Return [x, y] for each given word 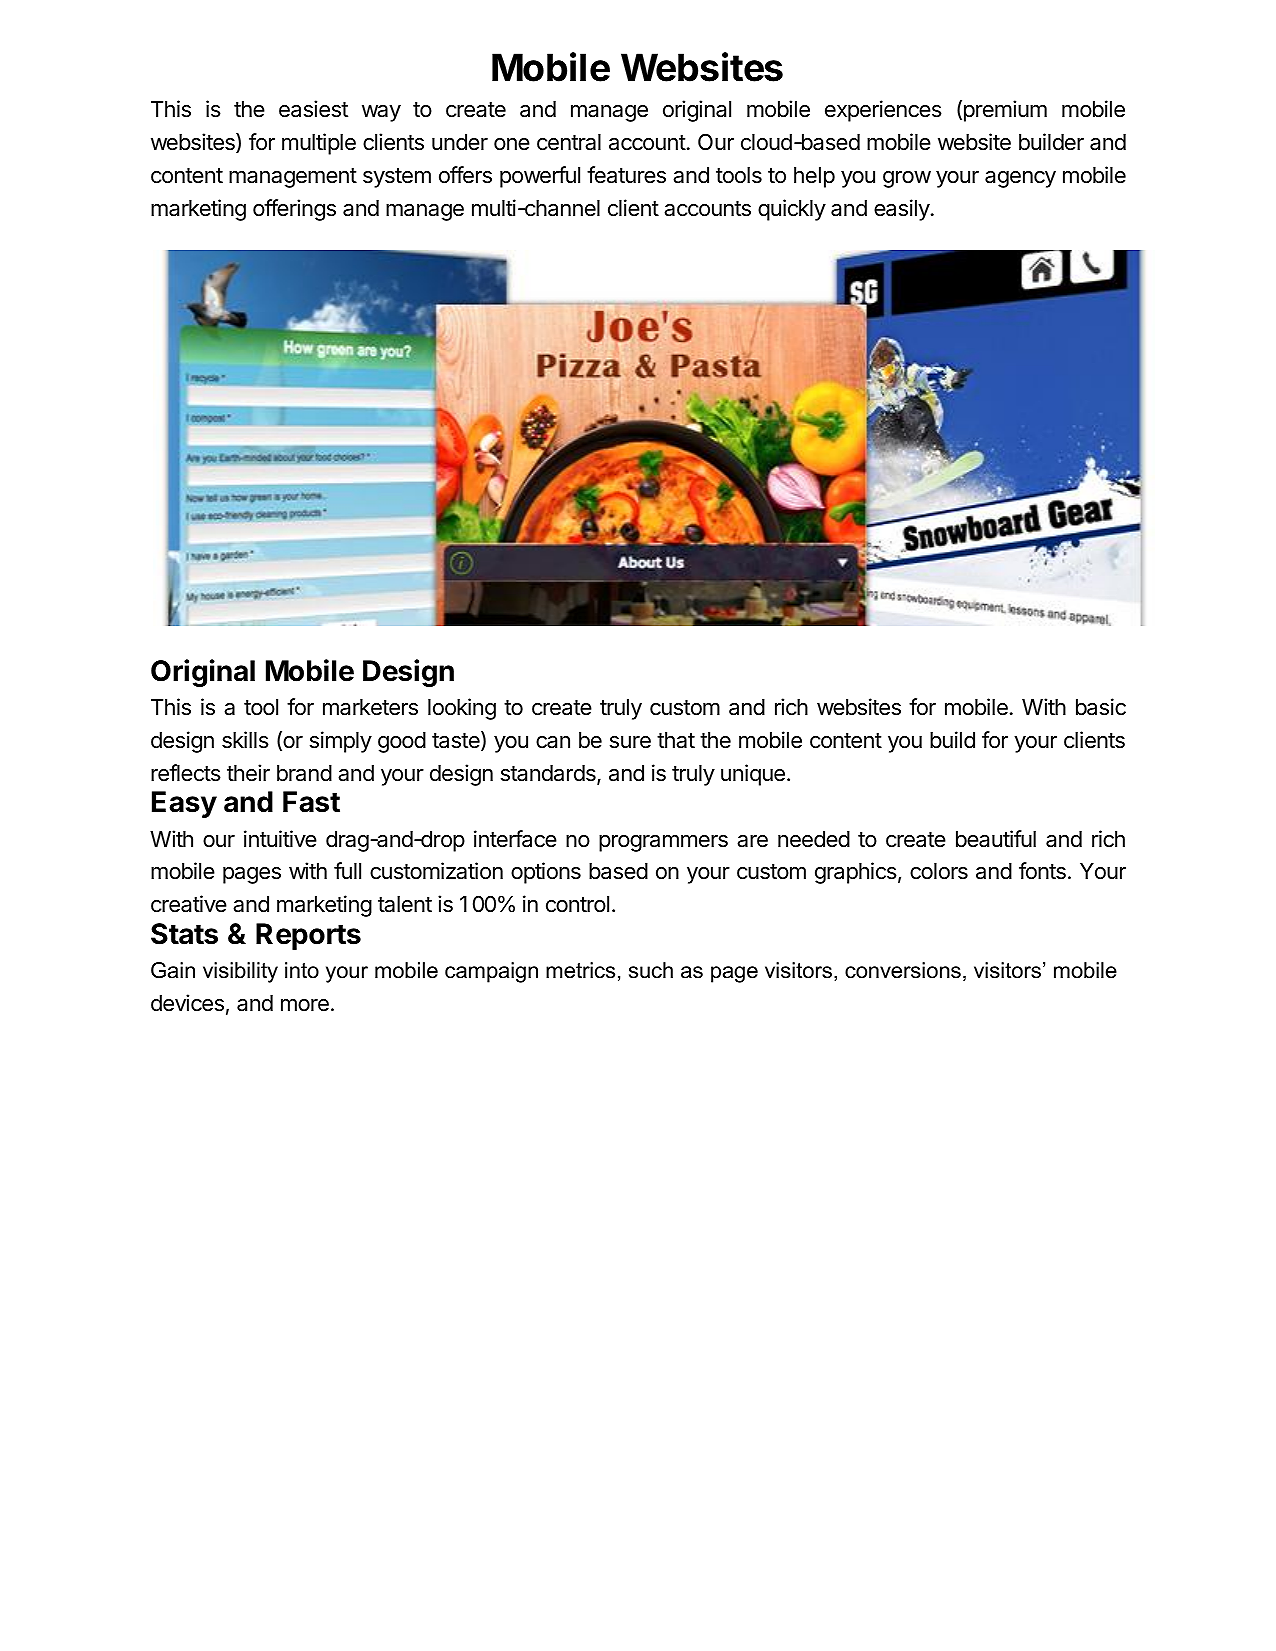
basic [1101, 707]
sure [630, 742]
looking [462, 709]
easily [902, 210]
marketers [370, 707]
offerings [294, 210]
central [569, 142]
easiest [313, 109]
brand [304, 773]
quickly [792, 210]
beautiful [996, 839]
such [651, 970]
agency [1020, 179]
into [302, 970]
